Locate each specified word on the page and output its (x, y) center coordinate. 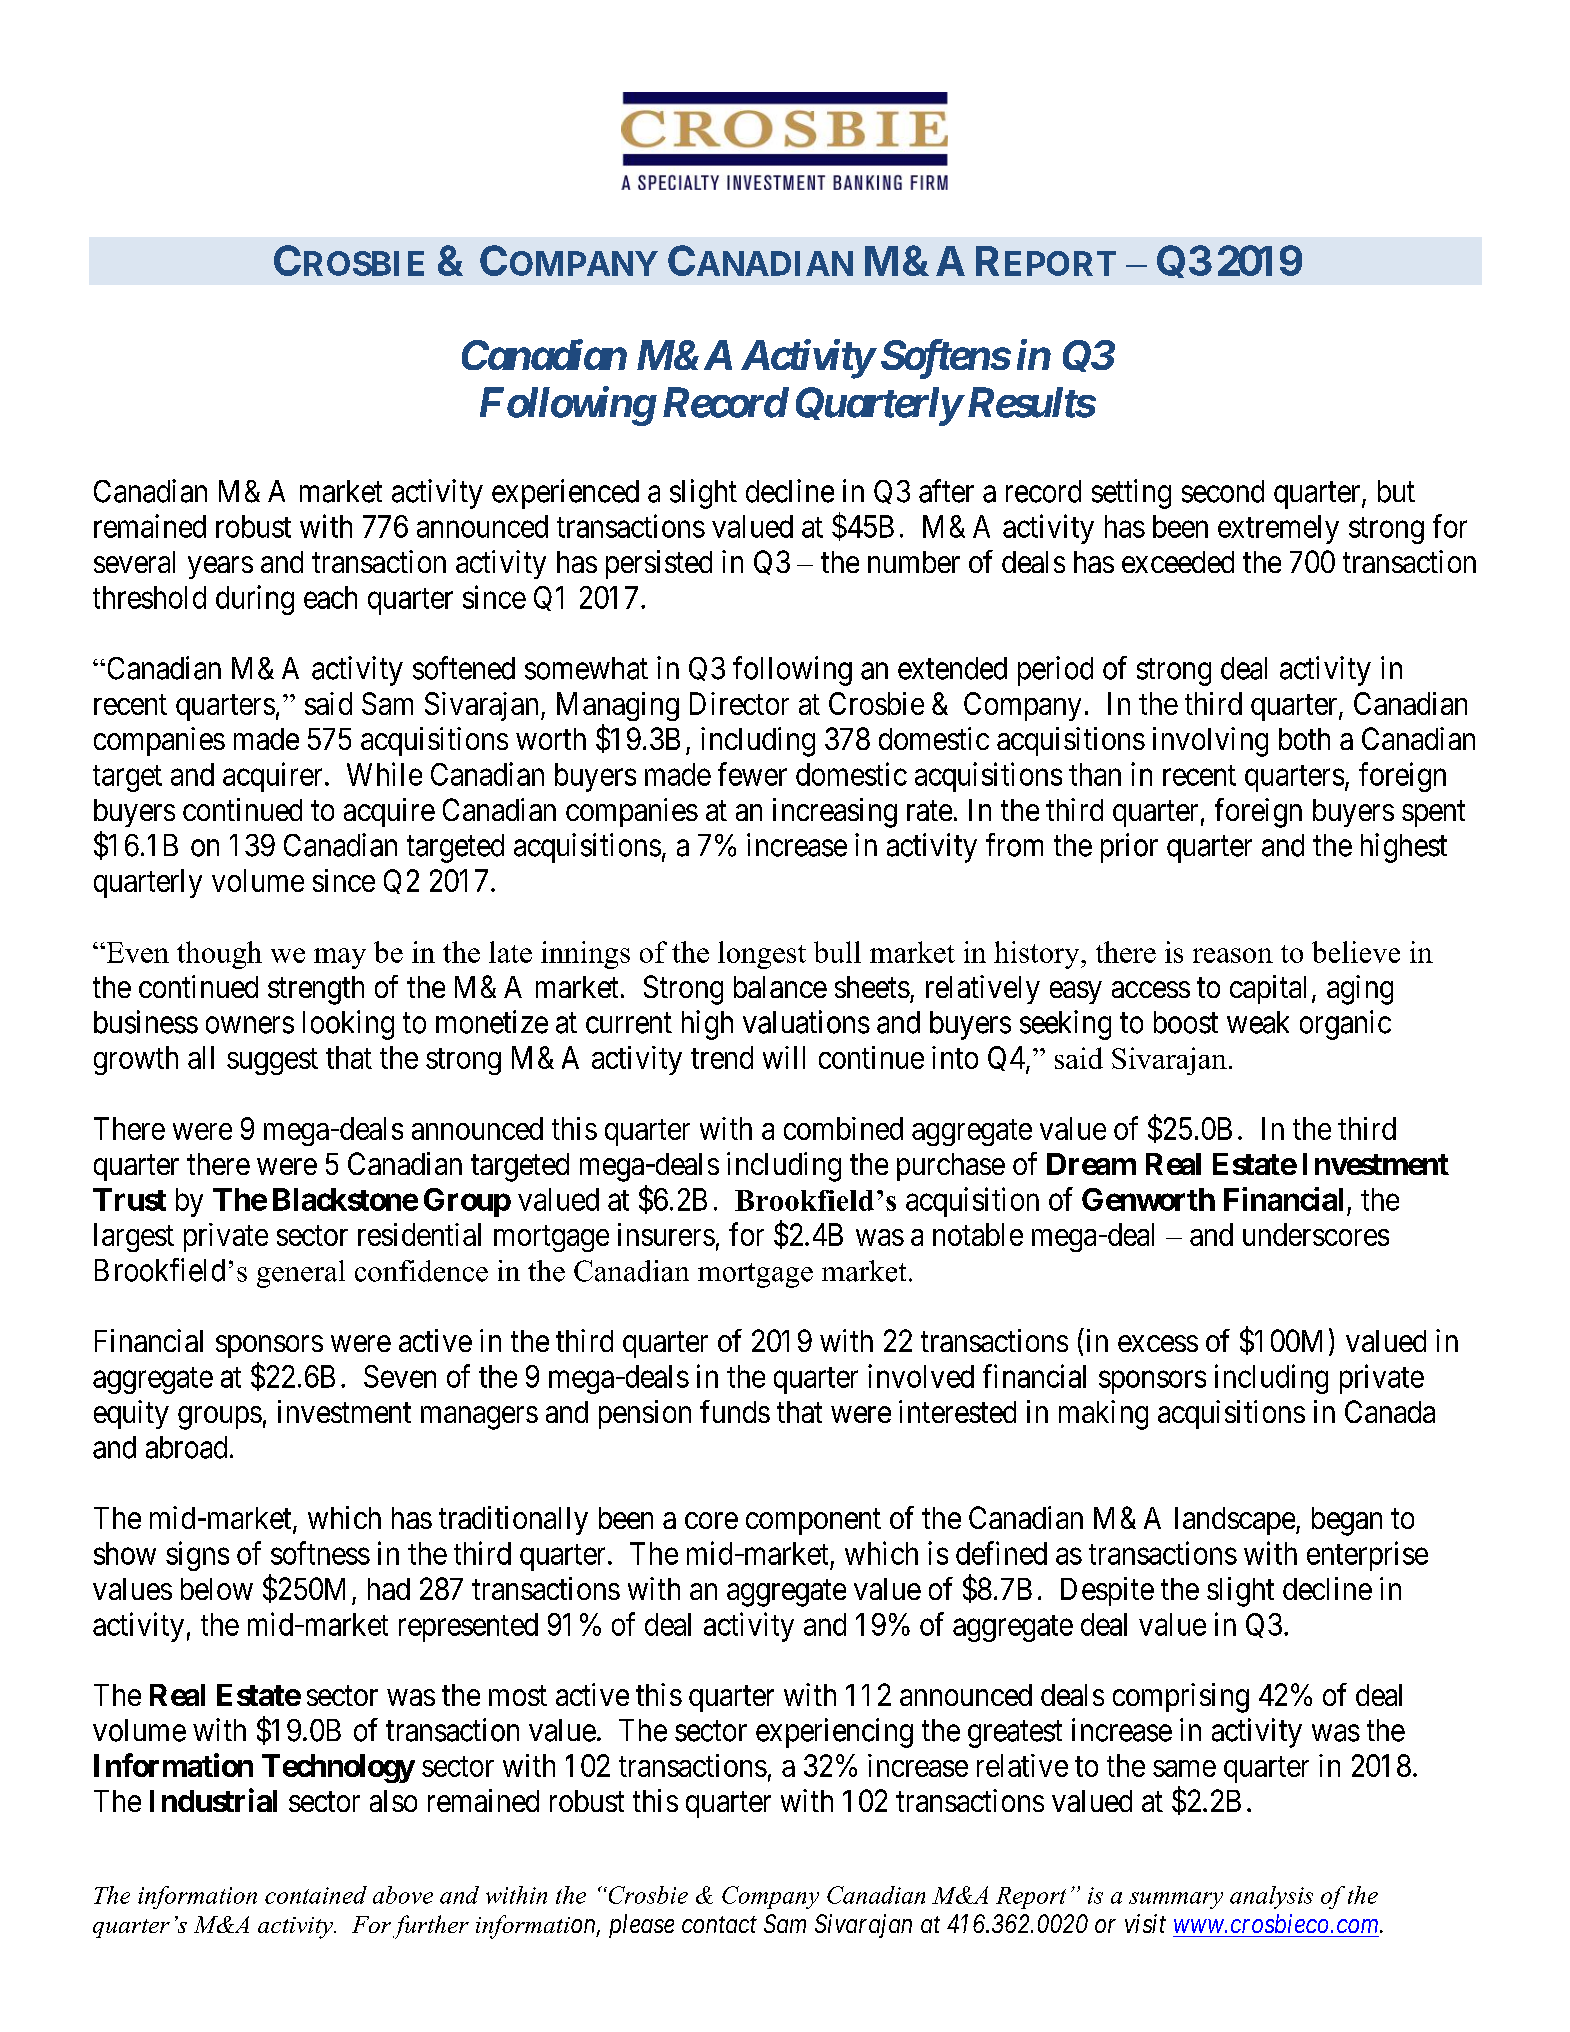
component (813, 1522)
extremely (1278, 529)
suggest (272, 1061)
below (217, 1589)
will (784, 1057)
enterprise (1367, 1556)
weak (1258, 1022)
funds (735, 1411)
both (1304, 739)
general (301, 1274)
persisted (659, 564)
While (384, 774)
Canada (1390, 1411)
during (255, 600)
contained (316, 1895)
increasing (835, 813)
